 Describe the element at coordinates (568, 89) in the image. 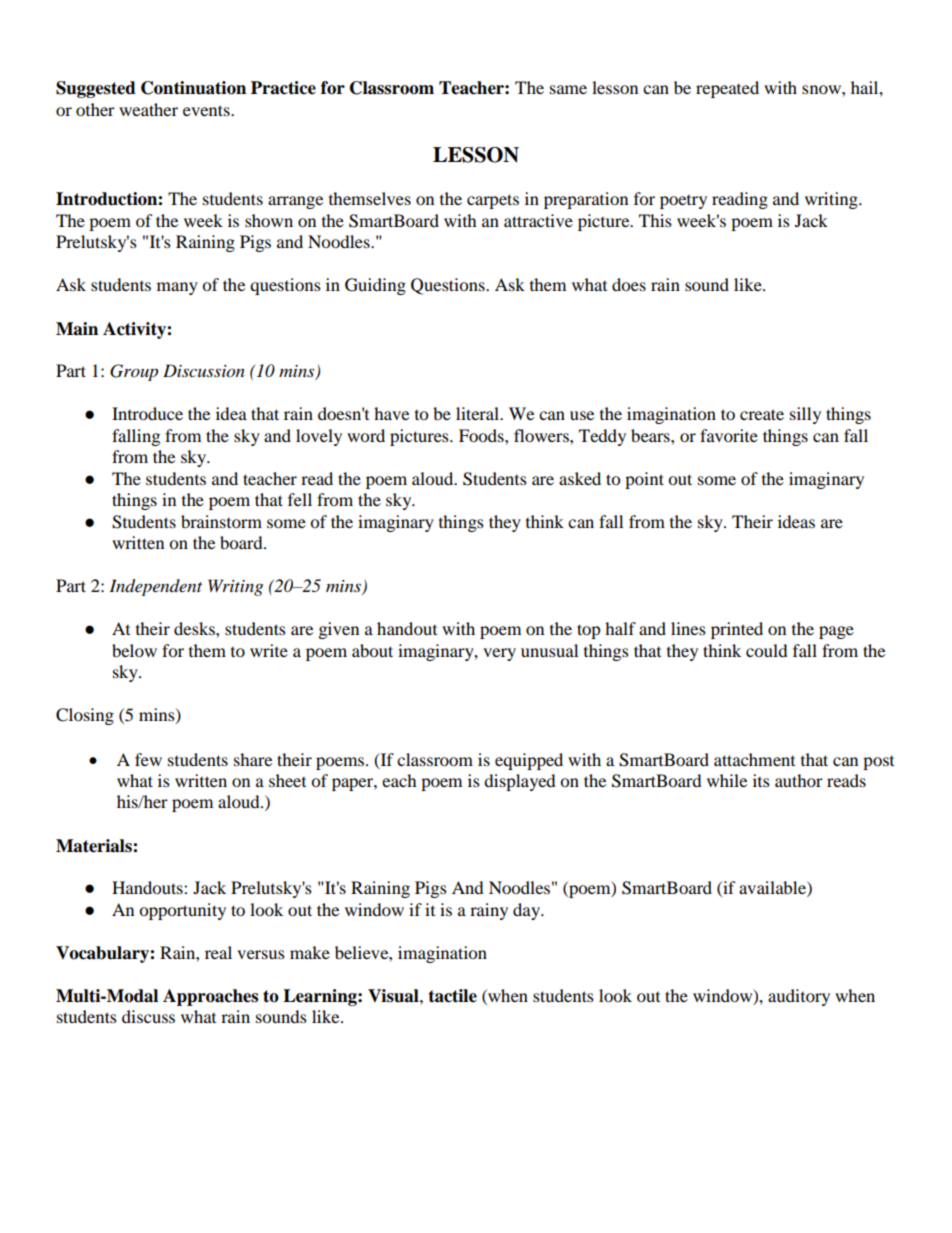

I see `same` at that location.
